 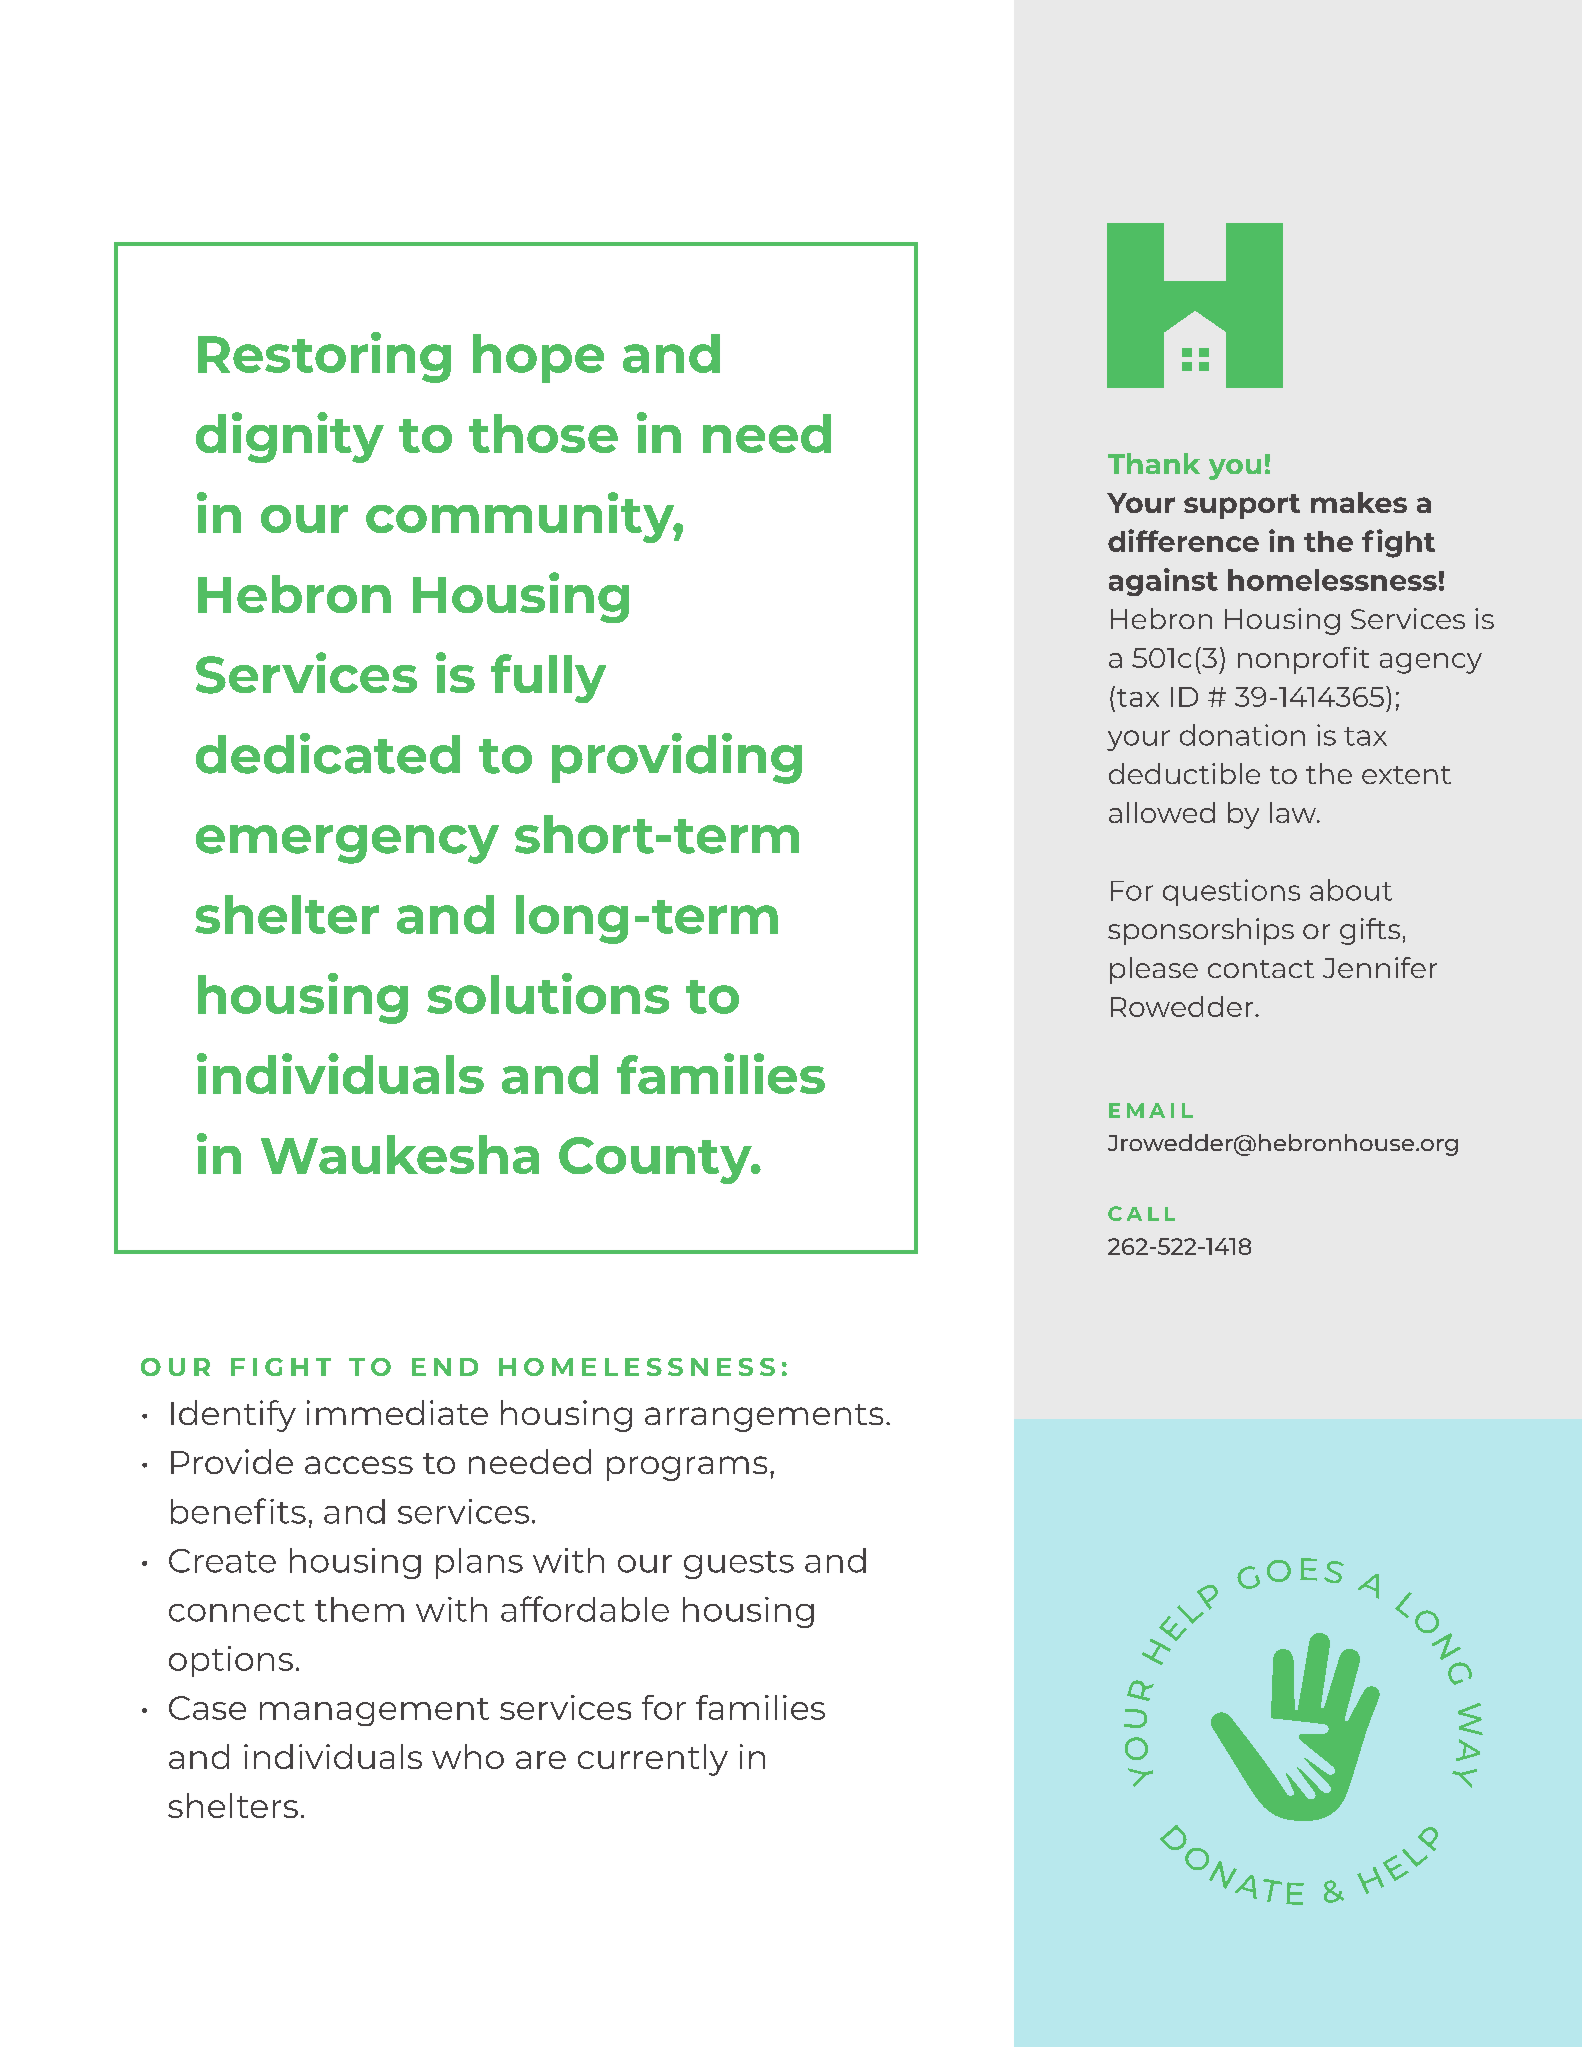 What do you see at coordinates (548, 993) in the image?
I see `solutions` at bounding box center [548, 993].
